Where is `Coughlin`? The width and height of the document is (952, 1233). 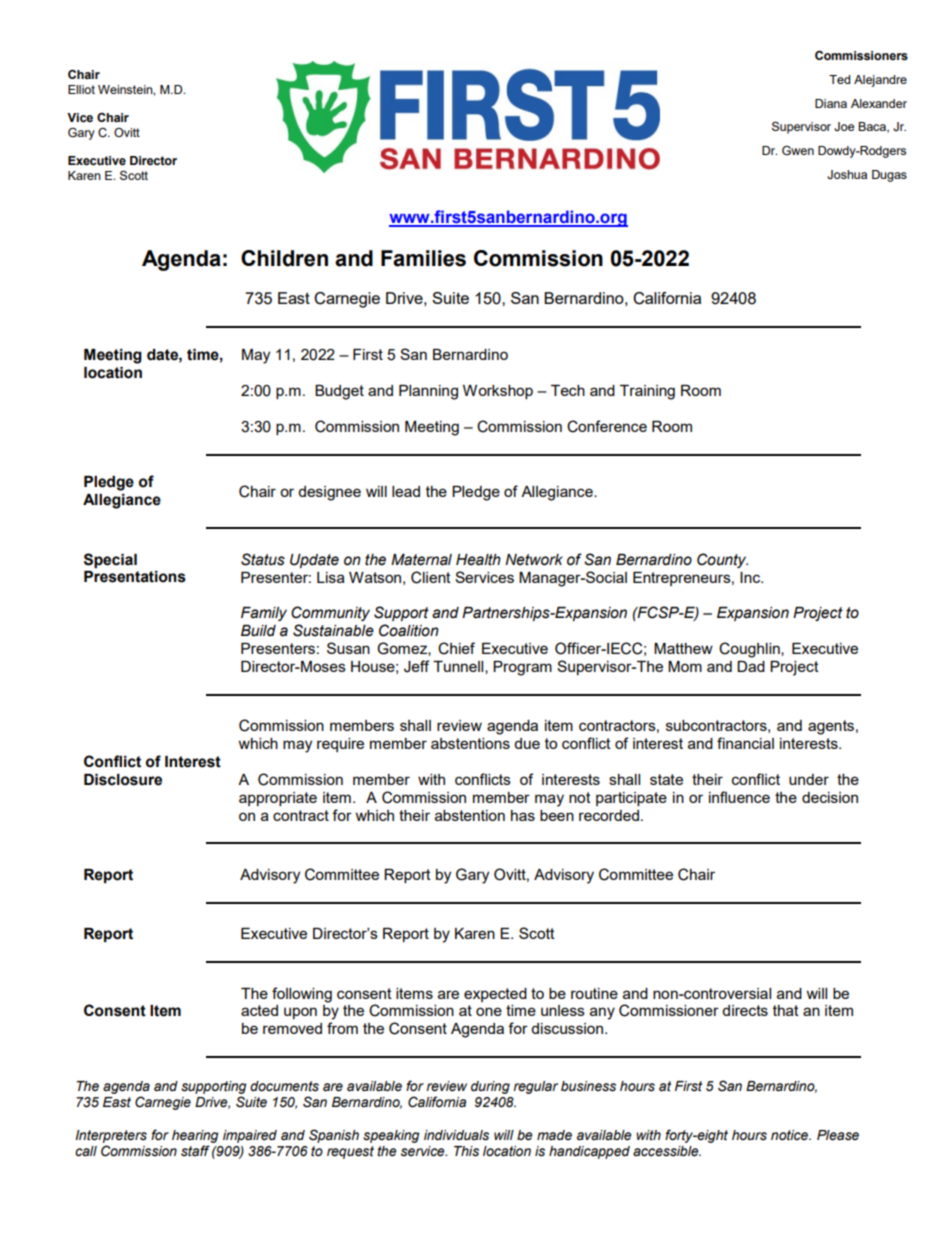
Coughlin is located at coordinates (750, 650).
